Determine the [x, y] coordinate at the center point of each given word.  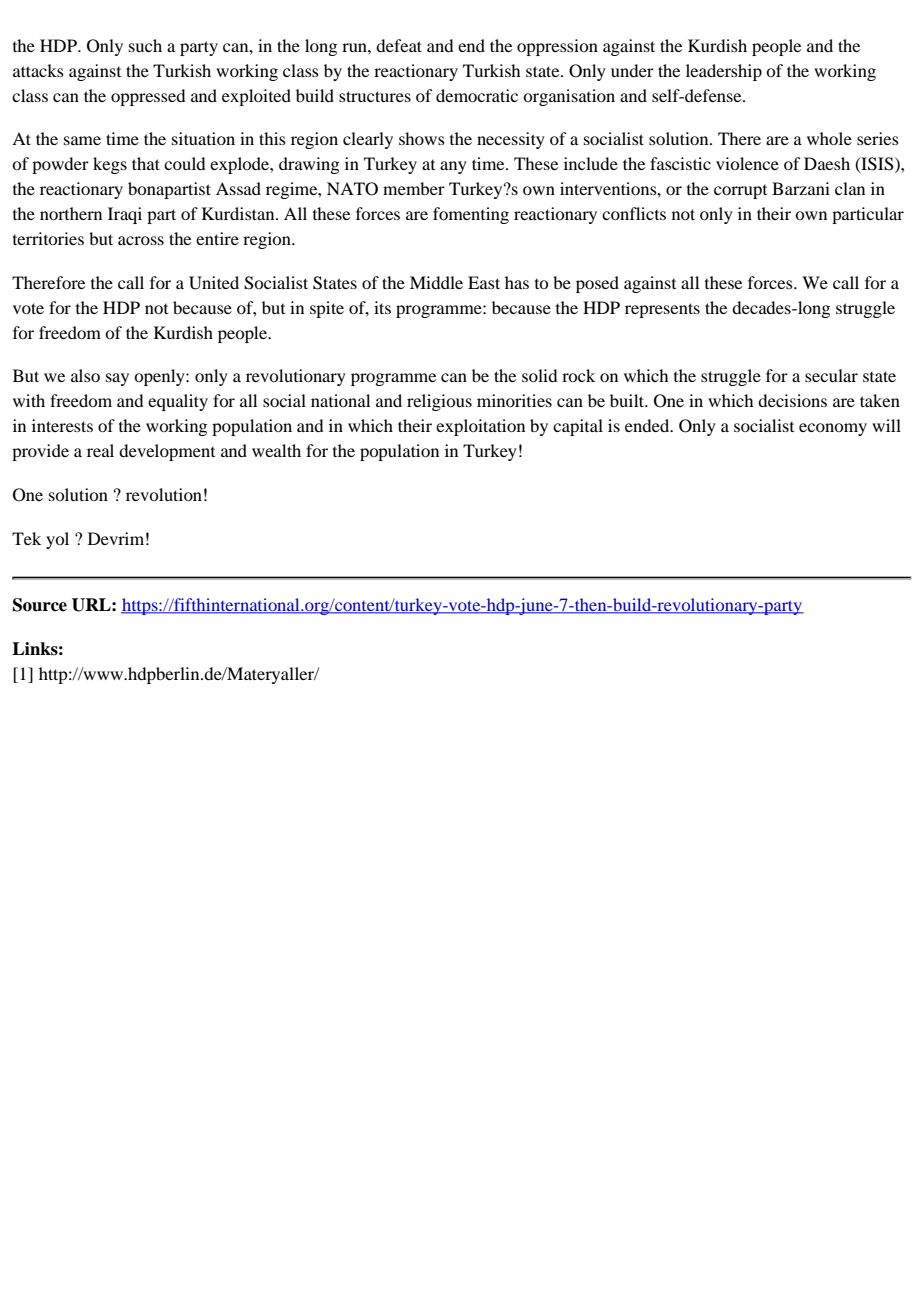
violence [747, 163]
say [117, 379]
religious [439, 402]
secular [831, 375]
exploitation [480, 427]
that [146, 163]
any [453, 167]
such [145, 45]
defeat [399, 45]
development [167, 452]
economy [833, 429]
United [214, 283]
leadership [724, 72]
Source [40, 605]
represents [662, 310]
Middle [436, 282]
